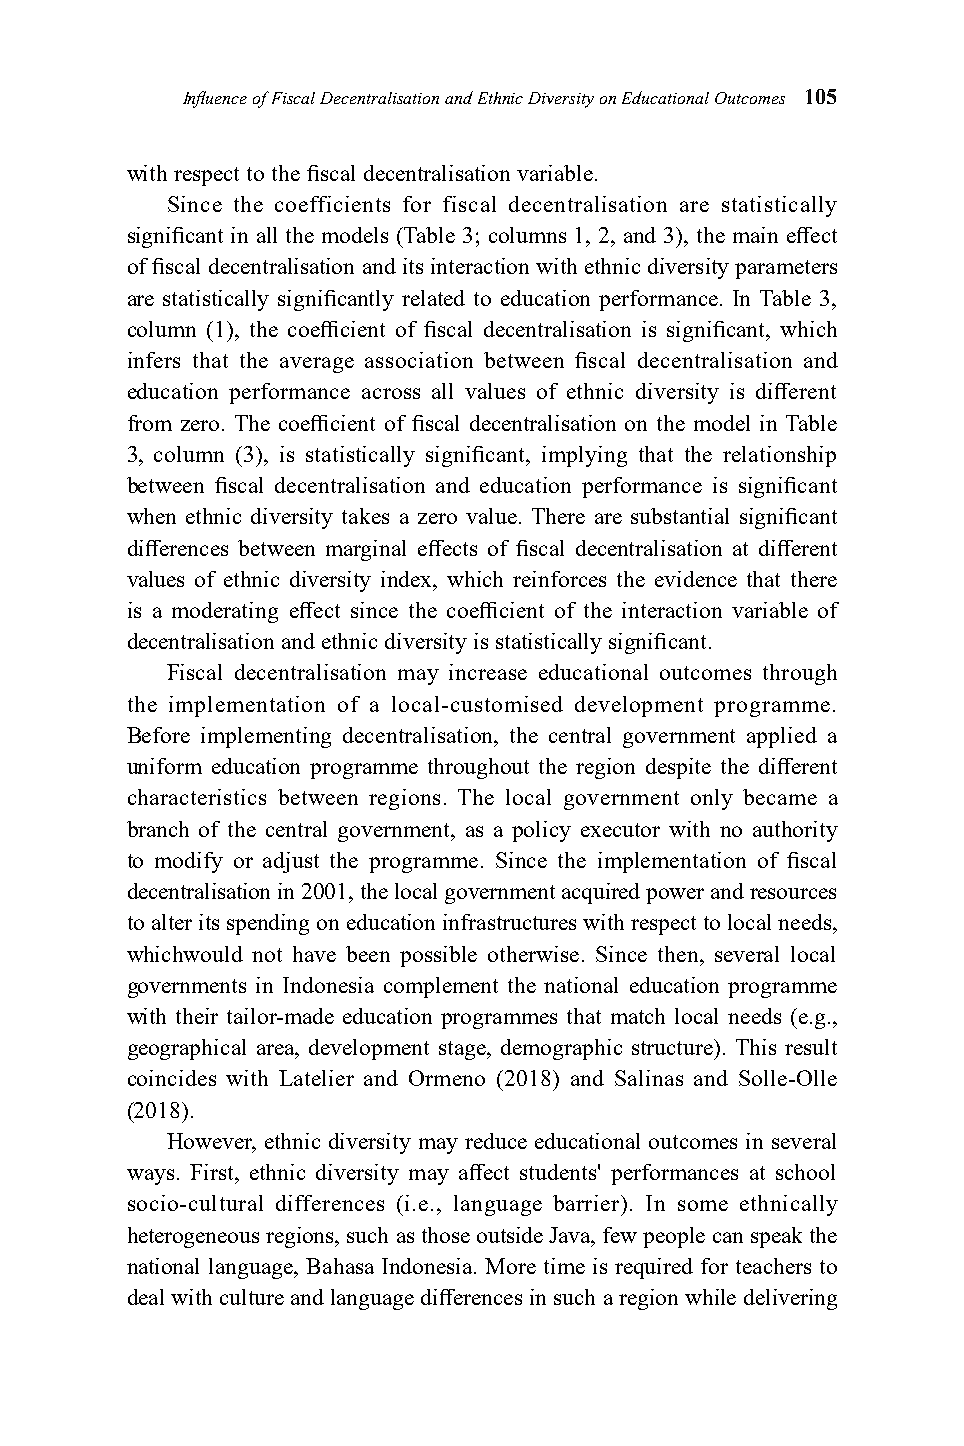 Image resolution: width=964 pixels, height=1446 pixels. What do you see at coordinates (679, 954) in the image?
I see `then` at bounding box center [679, 954].
